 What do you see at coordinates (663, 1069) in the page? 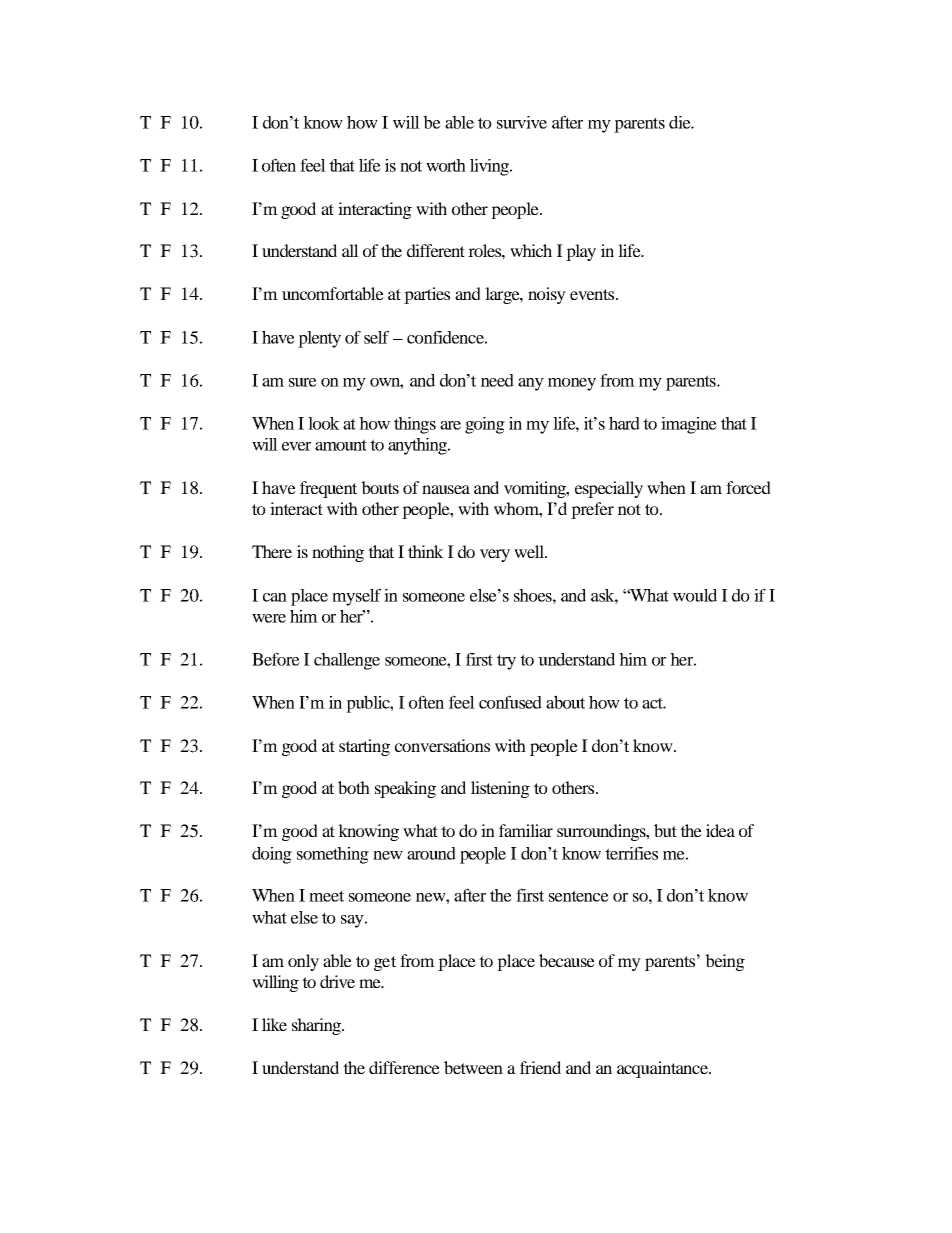
I see `acquaintance` at bounding box center [663, 1069].
